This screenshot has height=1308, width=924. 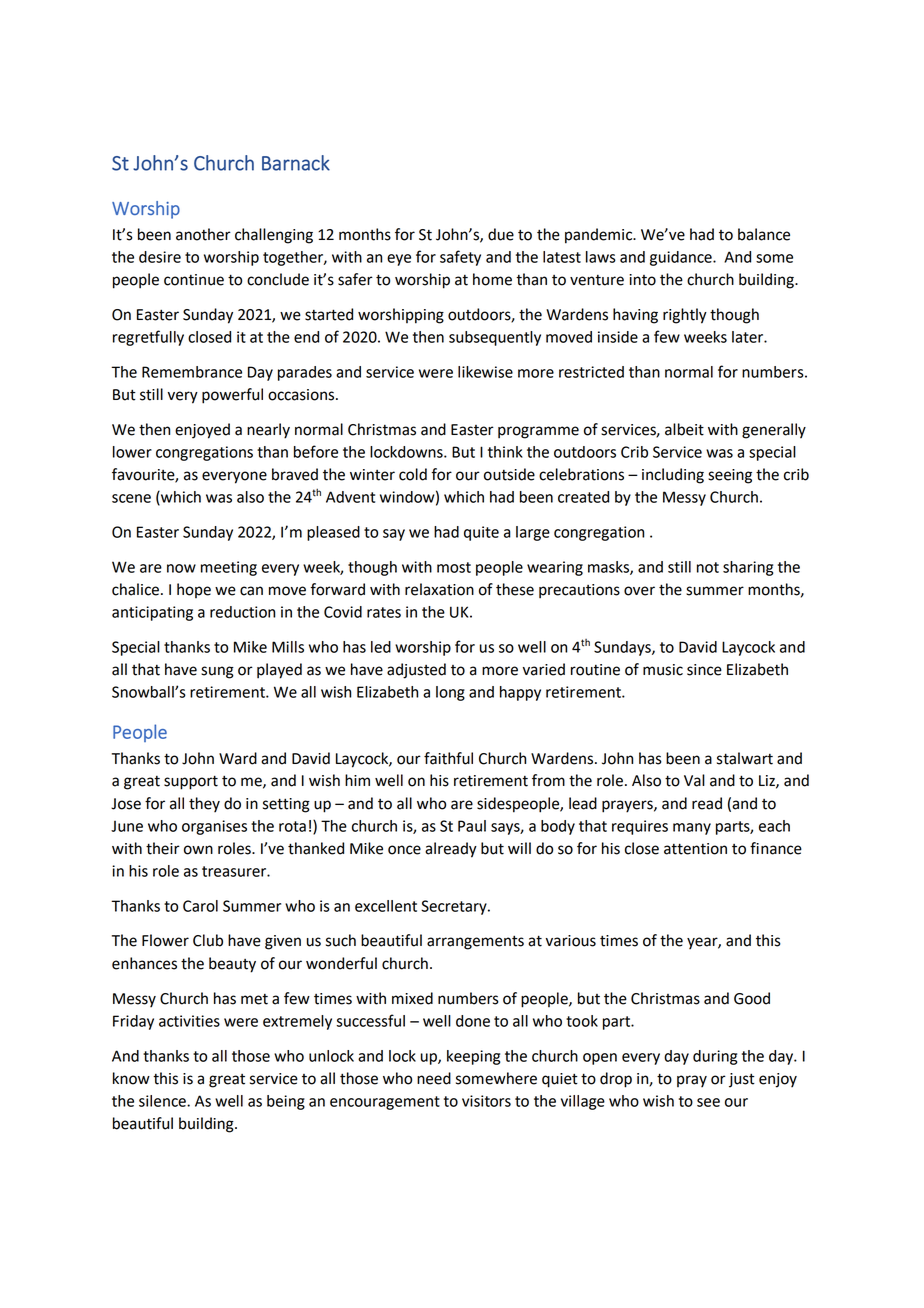 I want to click on safety, so click(x=460, y=258).
